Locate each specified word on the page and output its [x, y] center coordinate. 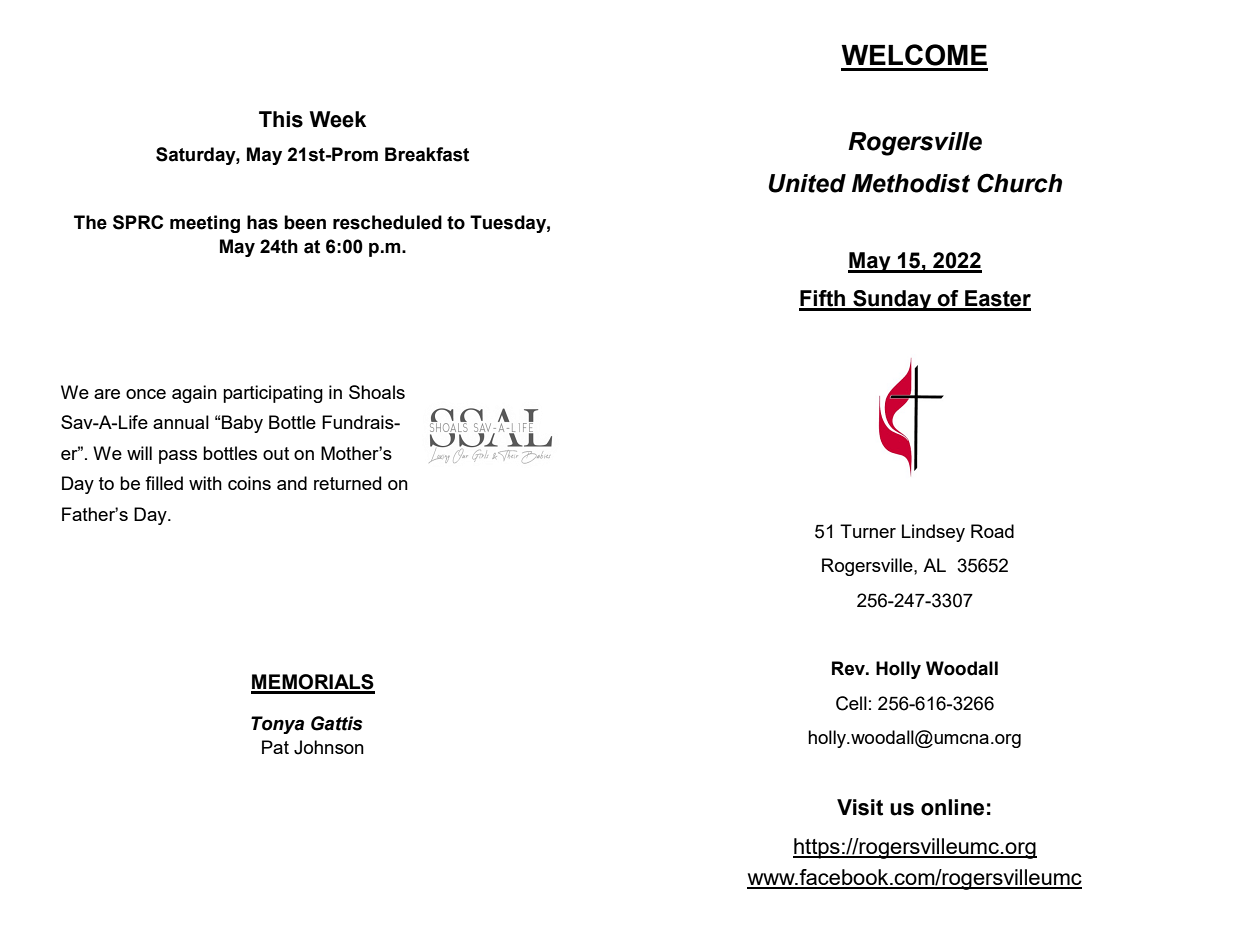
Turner [868, 531]
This [281, 119]
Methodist [911, 183]
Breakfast [427, 154]
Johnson [329, 747]
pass [178, 457]
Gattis [337, 723]
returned [347, 483]
